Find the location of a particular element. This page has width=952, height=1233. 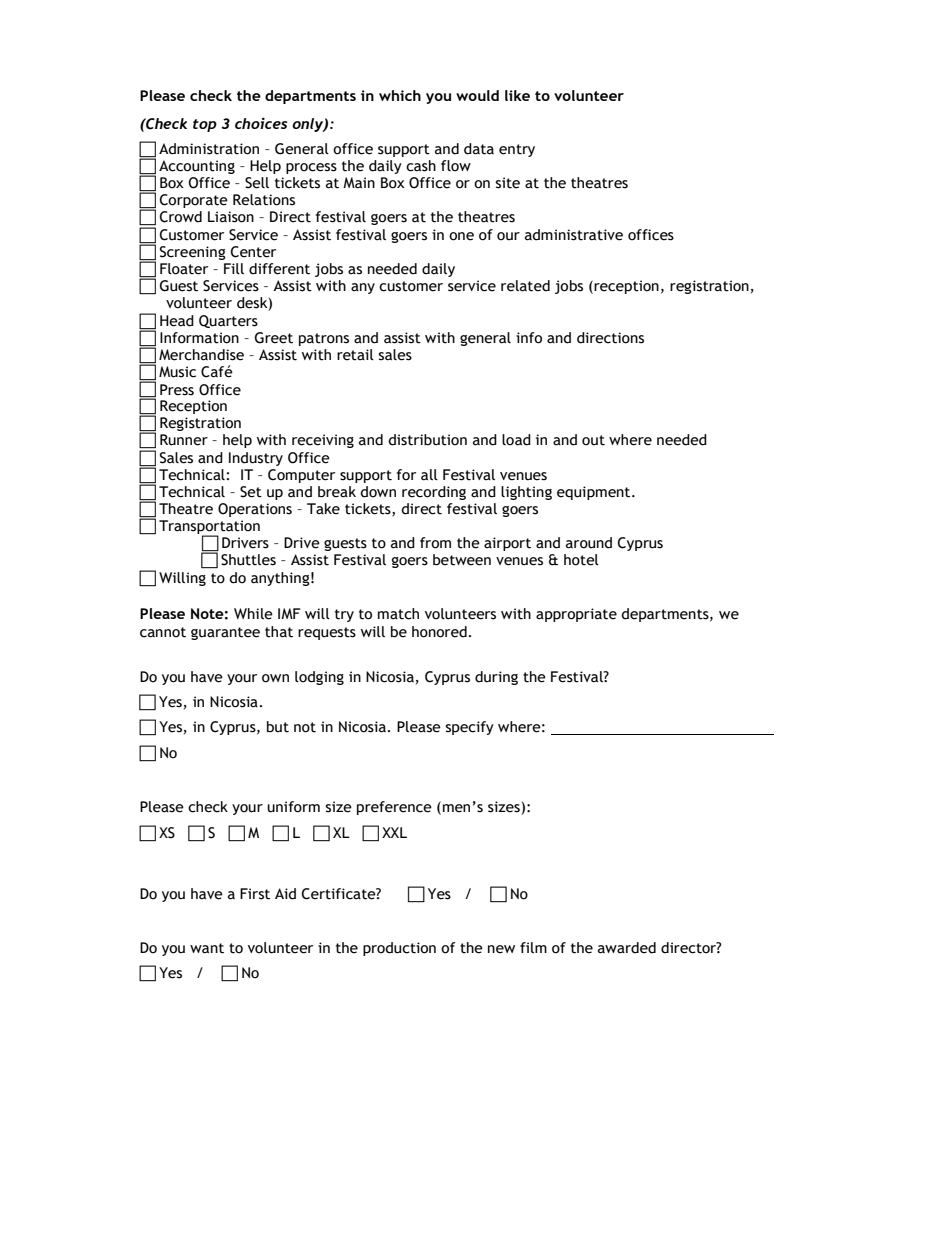

production is located at coordinates (399, 949).
